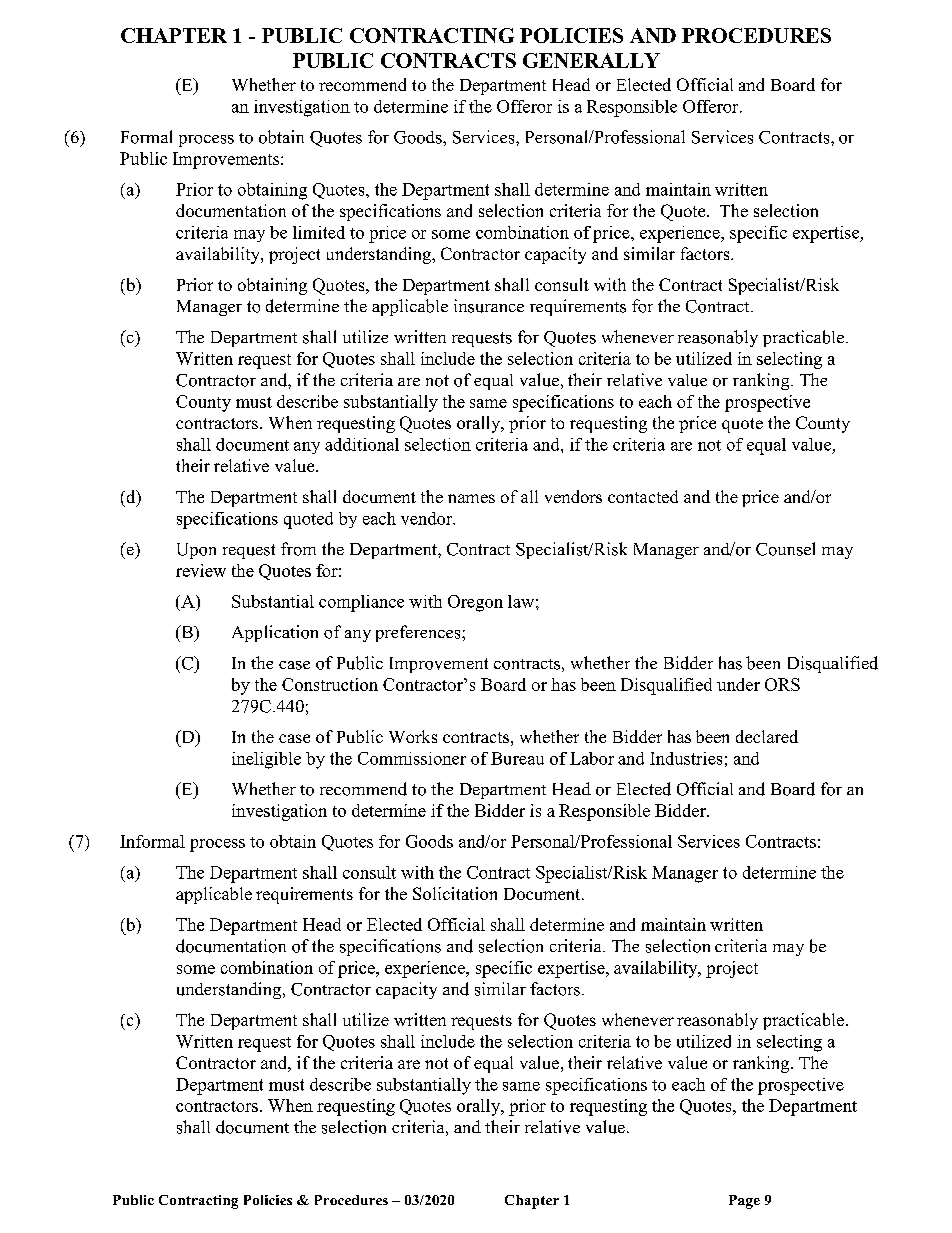 Image resolution: width=952 pixels, height=1233 pixels. Describe the element at coordinates (362, 444) in the screenshot. I see `additional` at that location.
